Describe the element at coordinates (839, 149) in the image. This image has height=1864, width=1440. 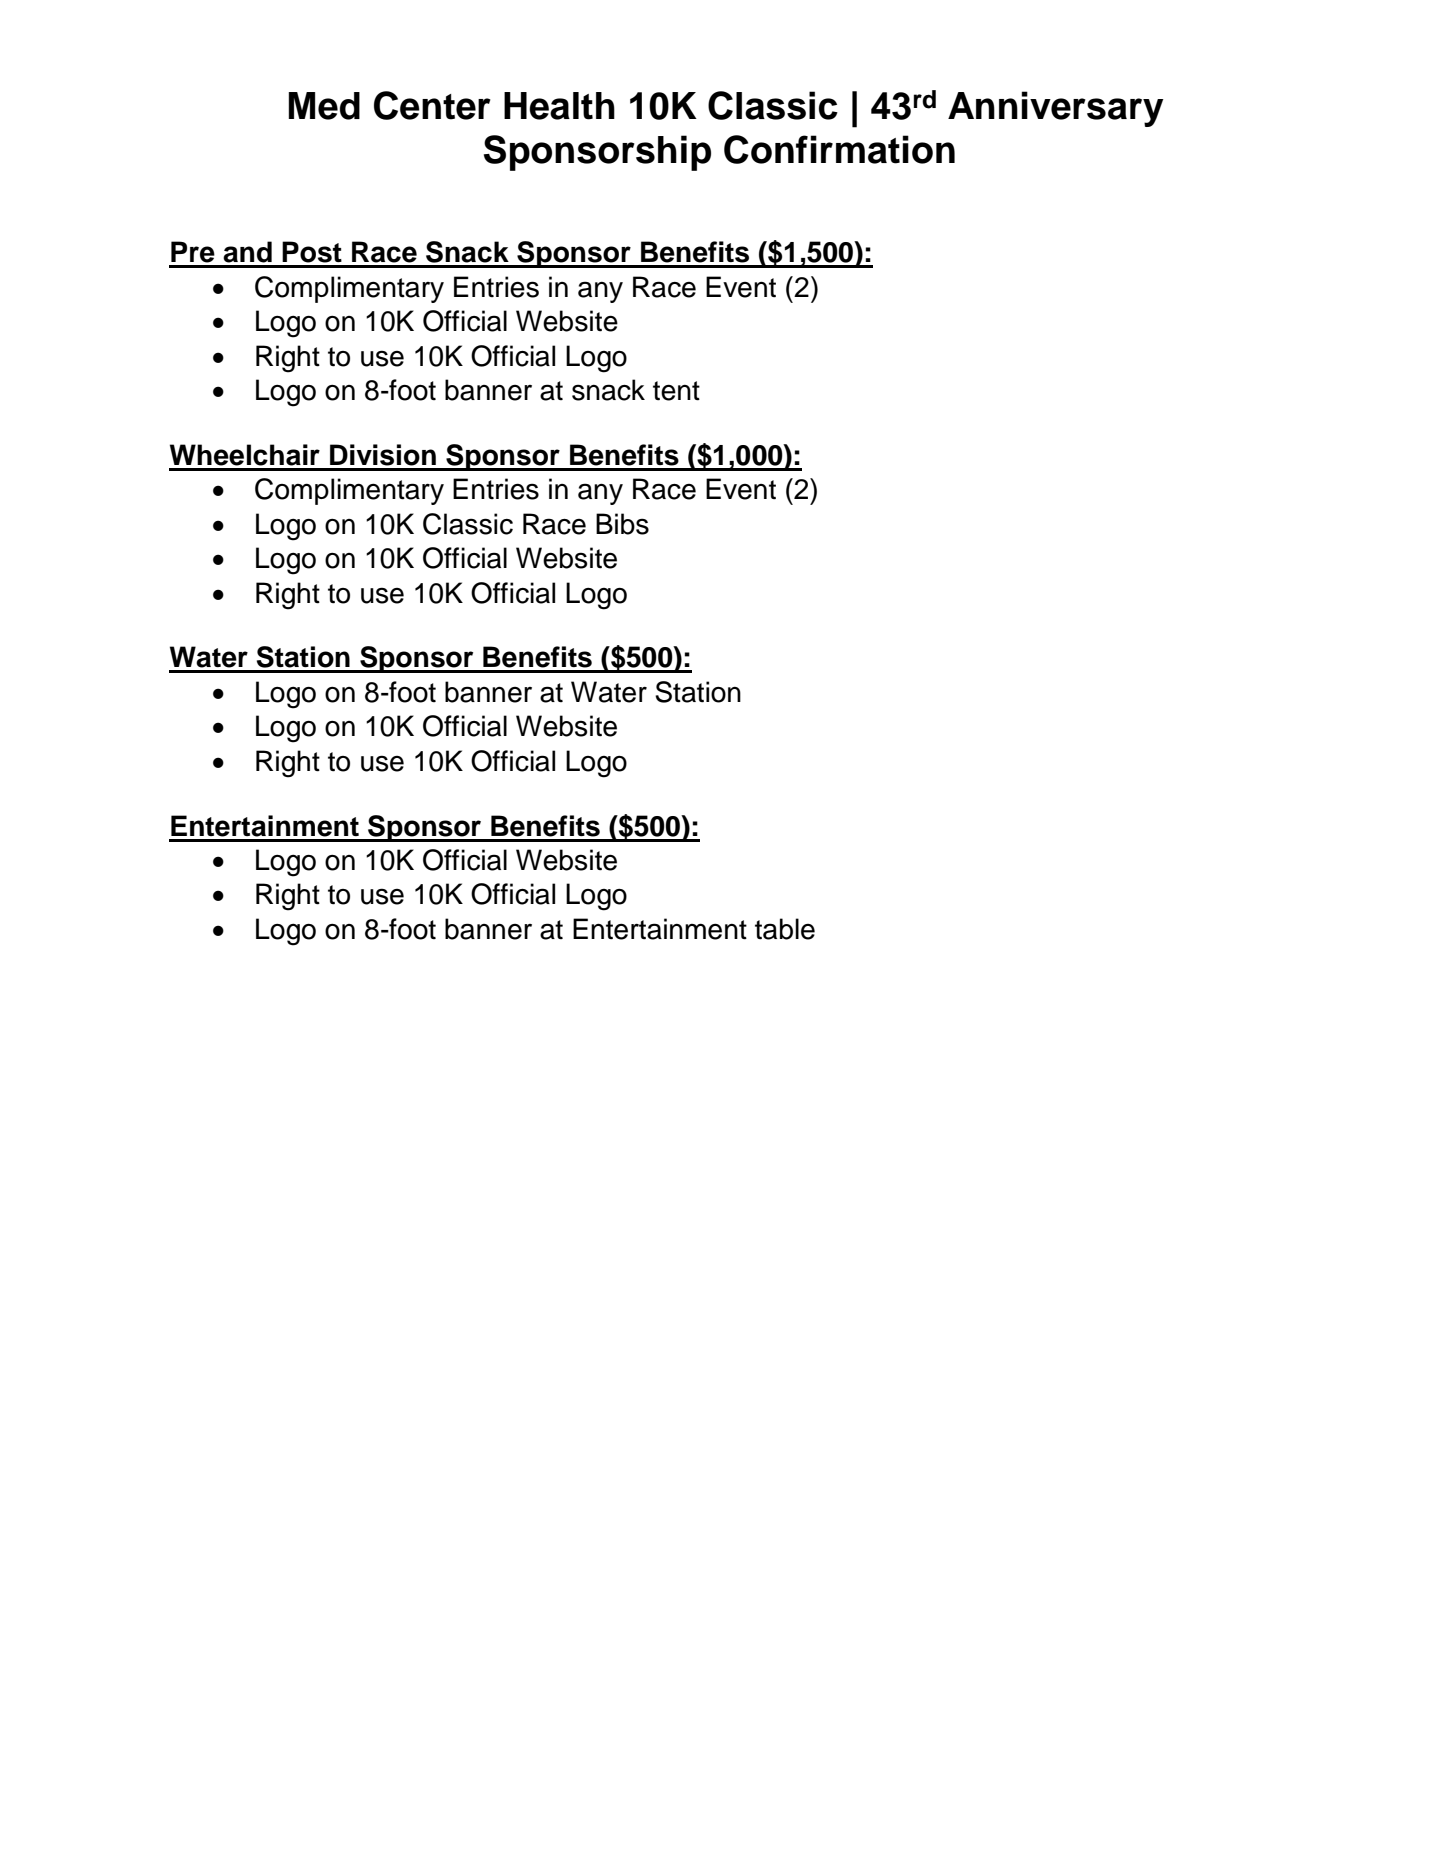
I see `Confirmation` at that location.
